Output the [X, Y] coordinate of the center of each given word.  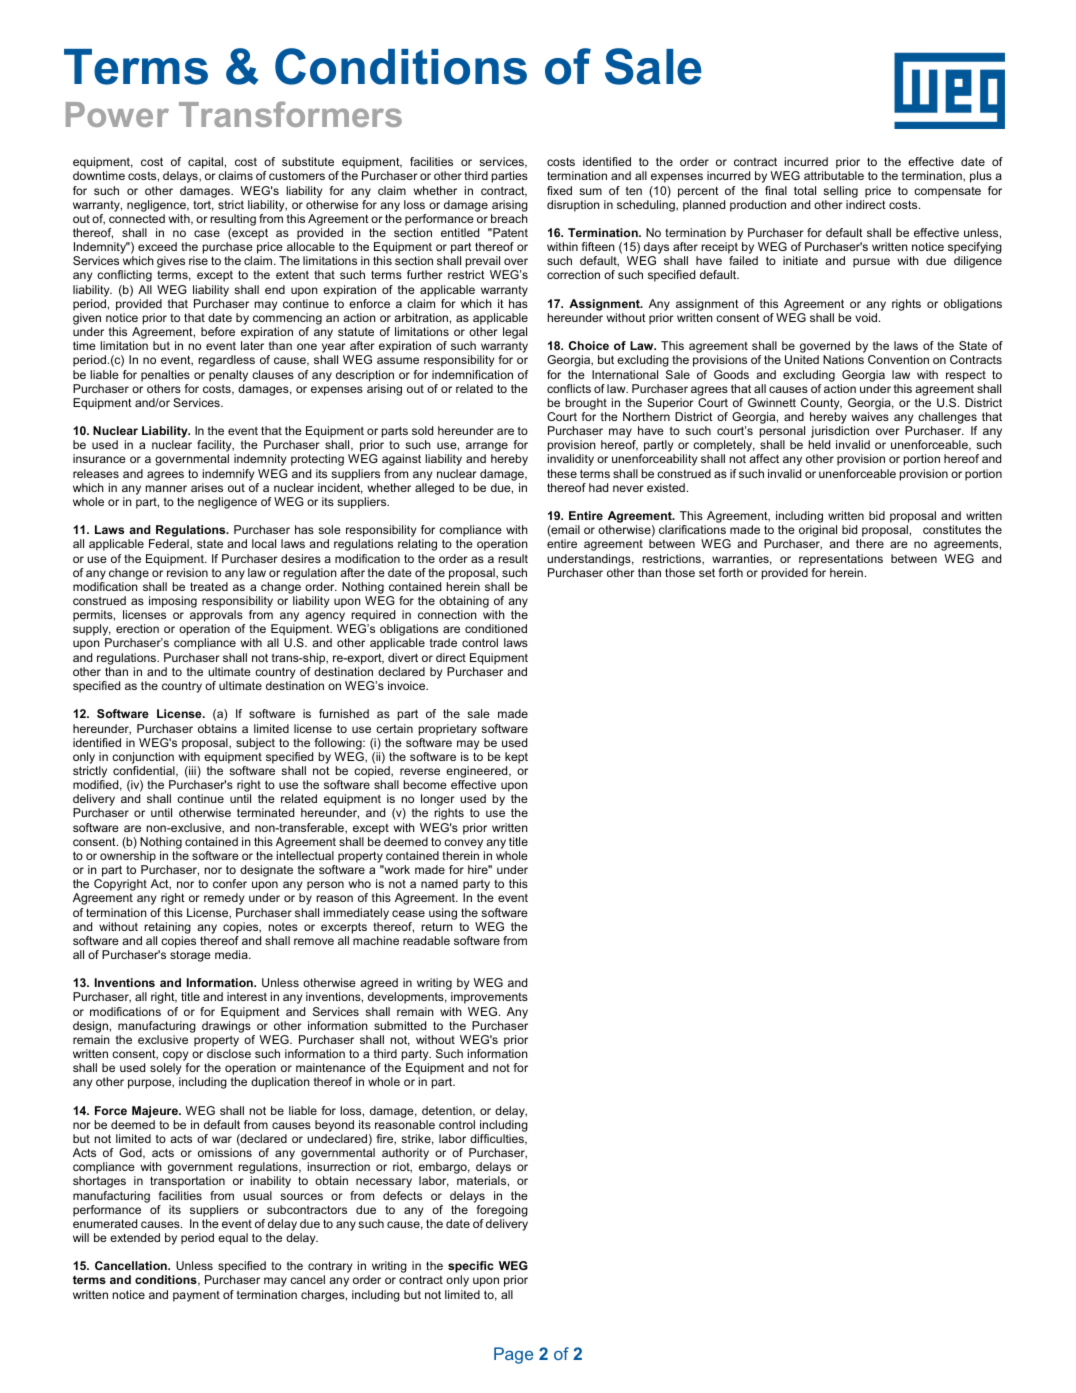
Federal [170, 544]
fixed [559, 190]
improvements [489, 998]
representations [841, 560]
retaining [167, 928]
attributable [834, 175]
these [562, 473]
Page [513, 1355]
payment [196, 1296]
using [443, 914]
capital [205, 163]
